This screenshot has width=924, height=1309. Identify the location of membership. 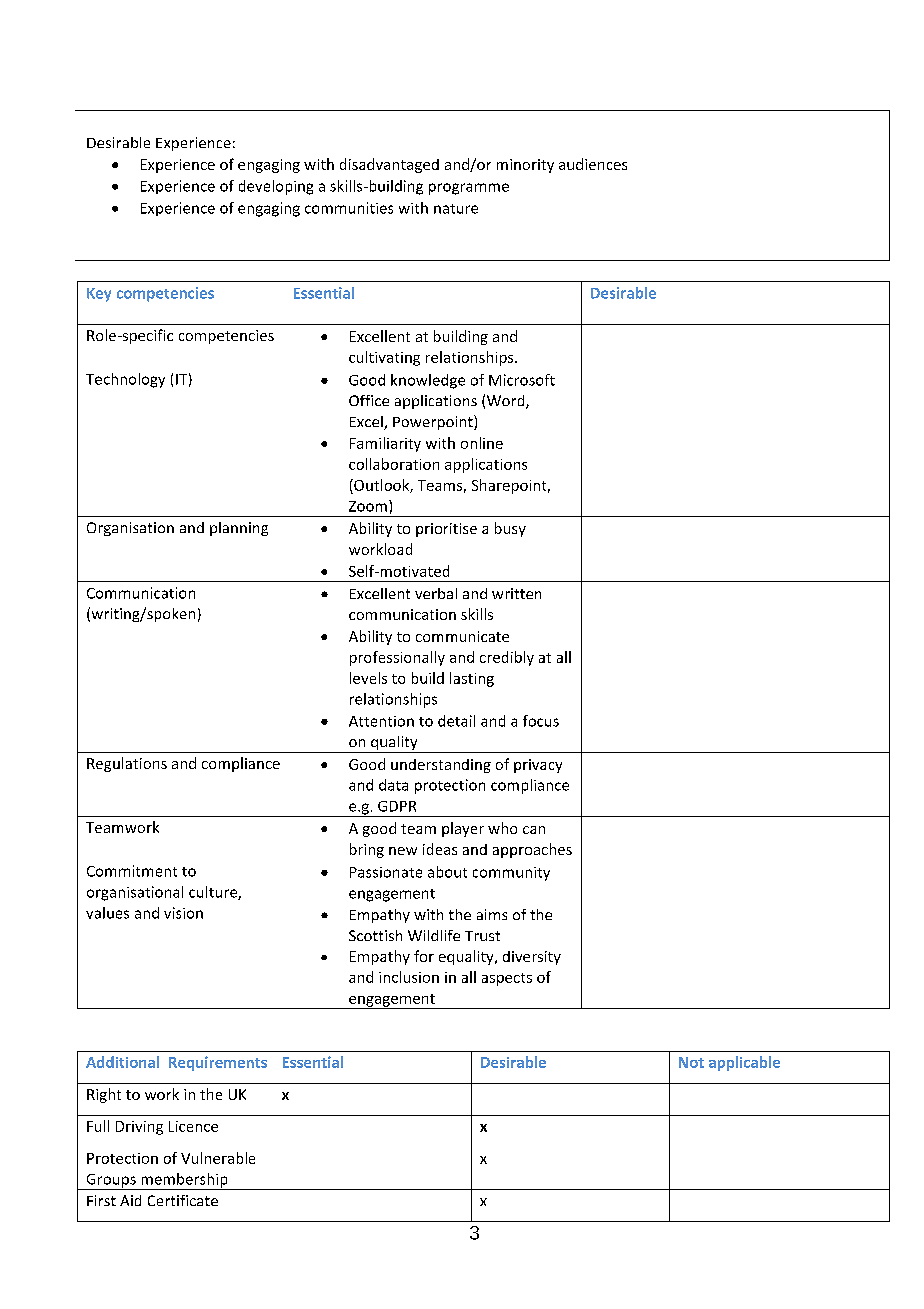
(184, 1181).
